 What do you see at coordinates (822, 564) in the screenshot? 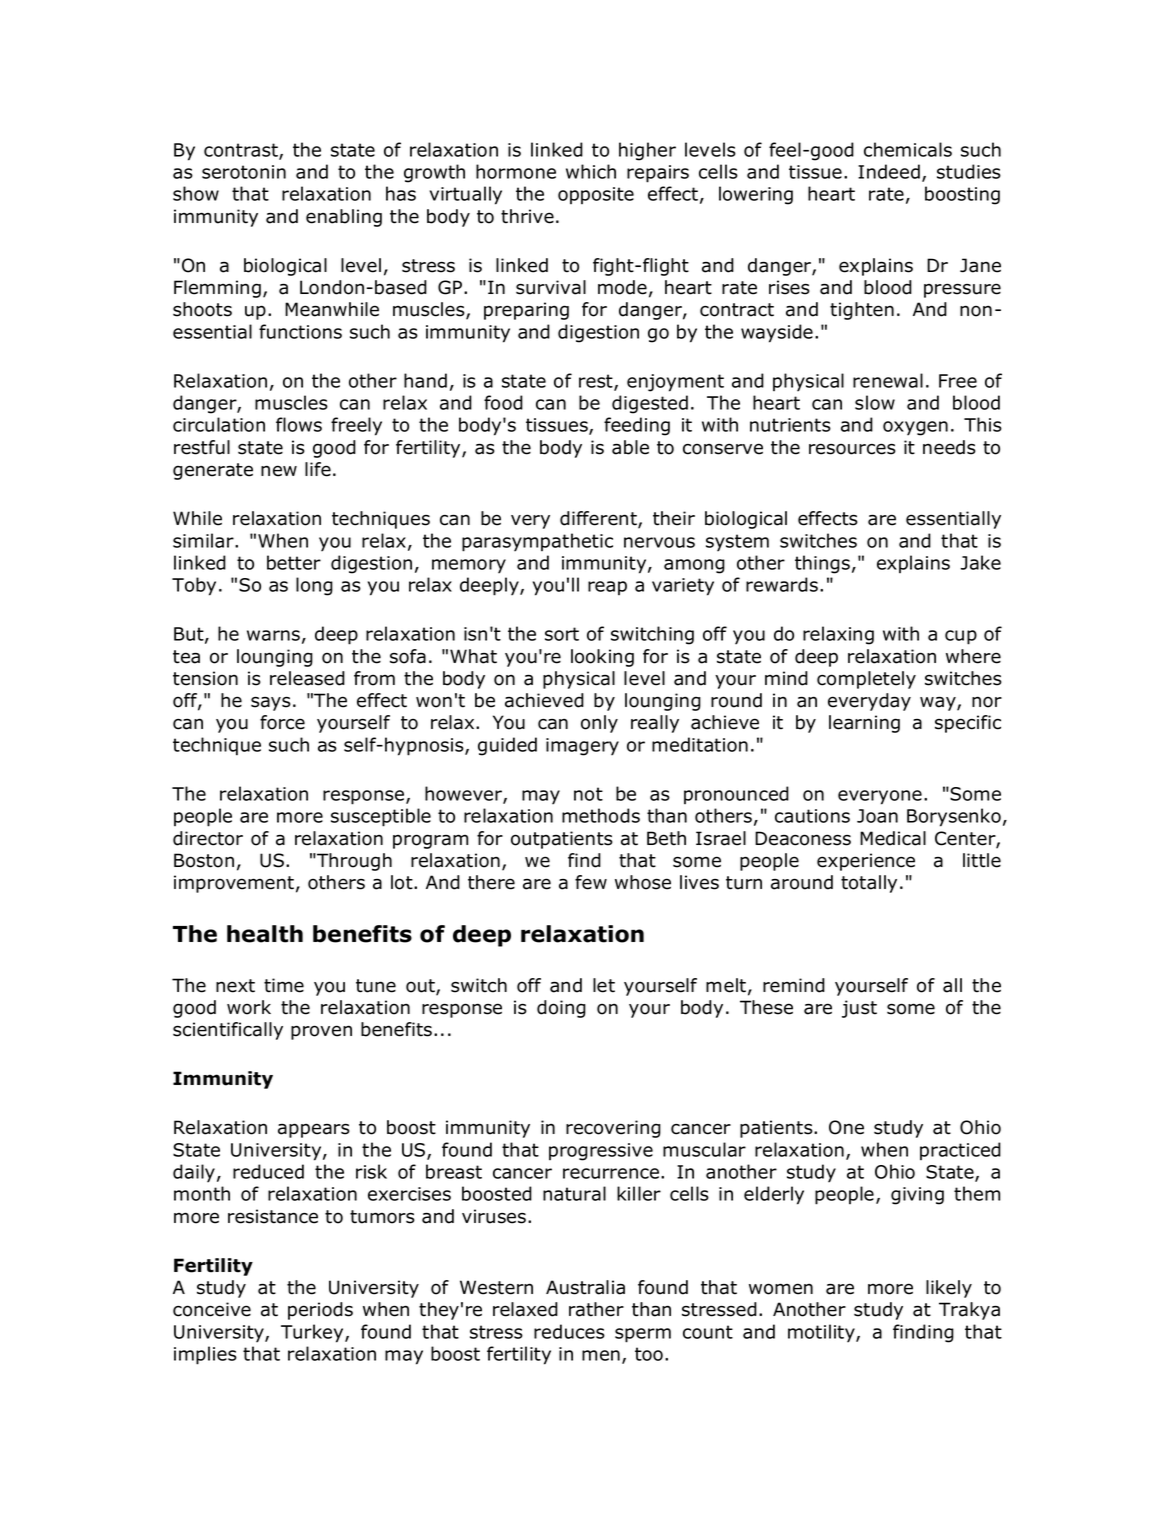
I see `things` at bounding box center [822, 564].
